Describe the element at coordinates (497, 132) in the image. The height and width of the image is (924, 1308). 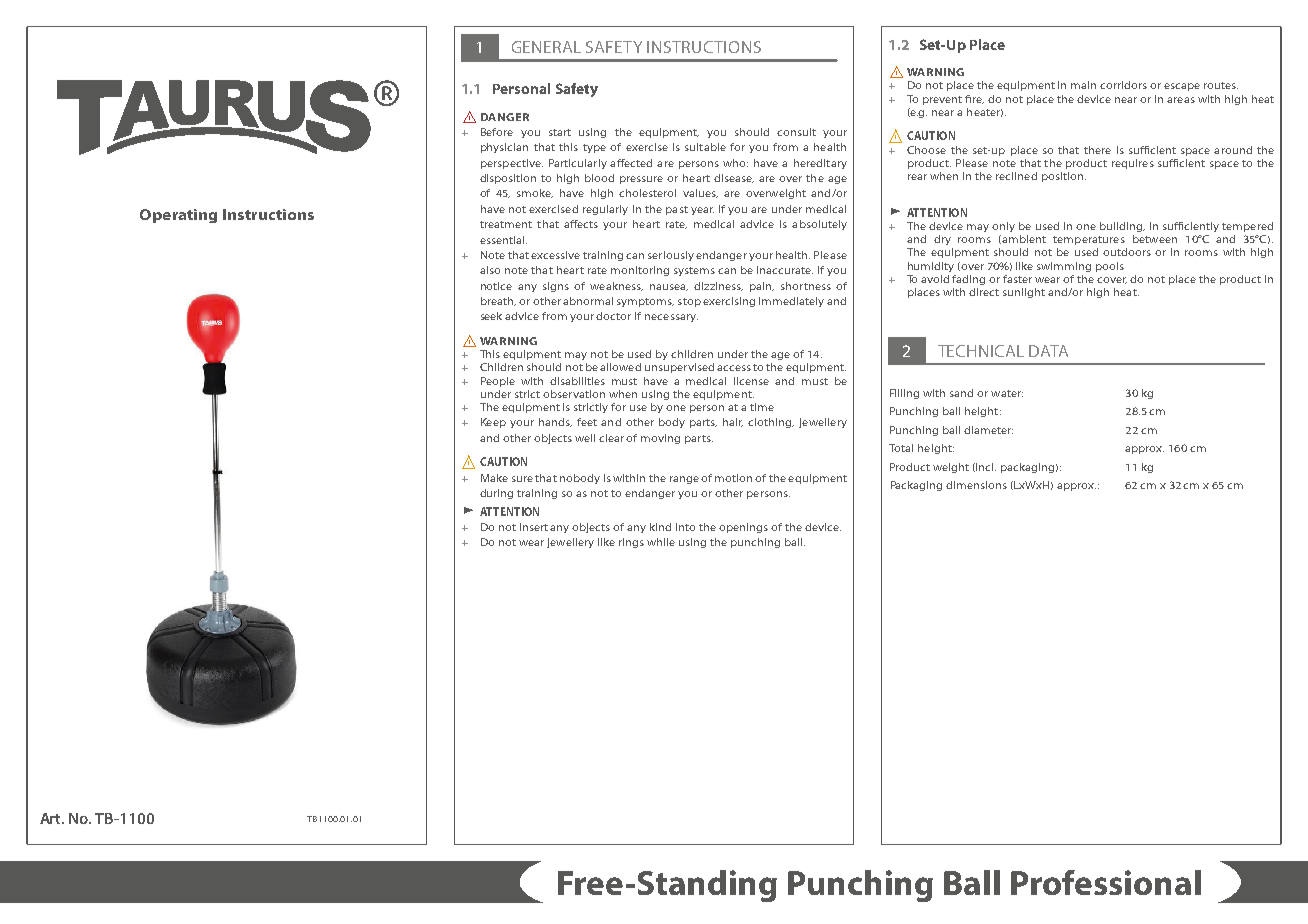
I see `Before` at that location.
